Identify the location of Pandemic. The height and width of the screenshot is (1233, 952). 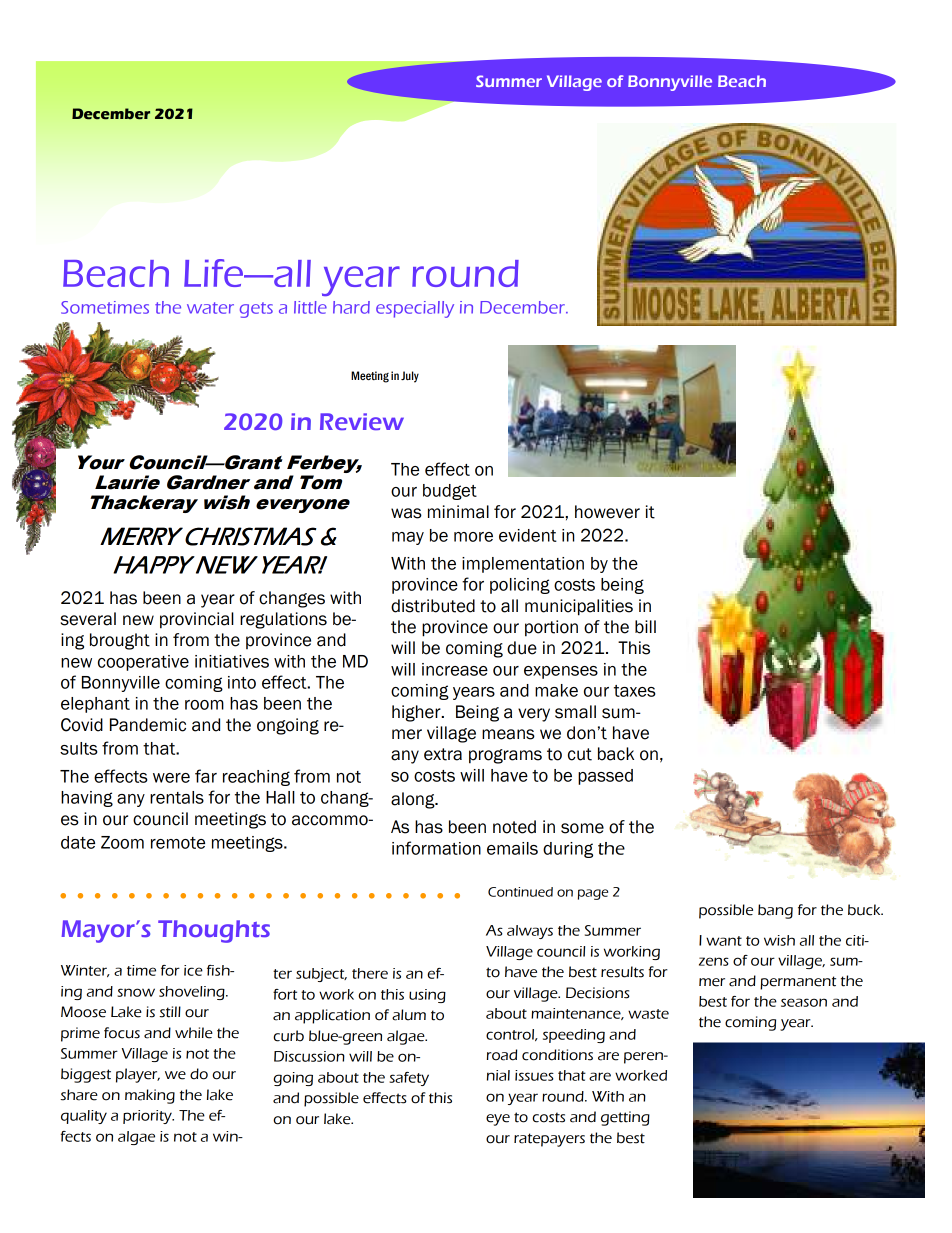
(148, 725).
